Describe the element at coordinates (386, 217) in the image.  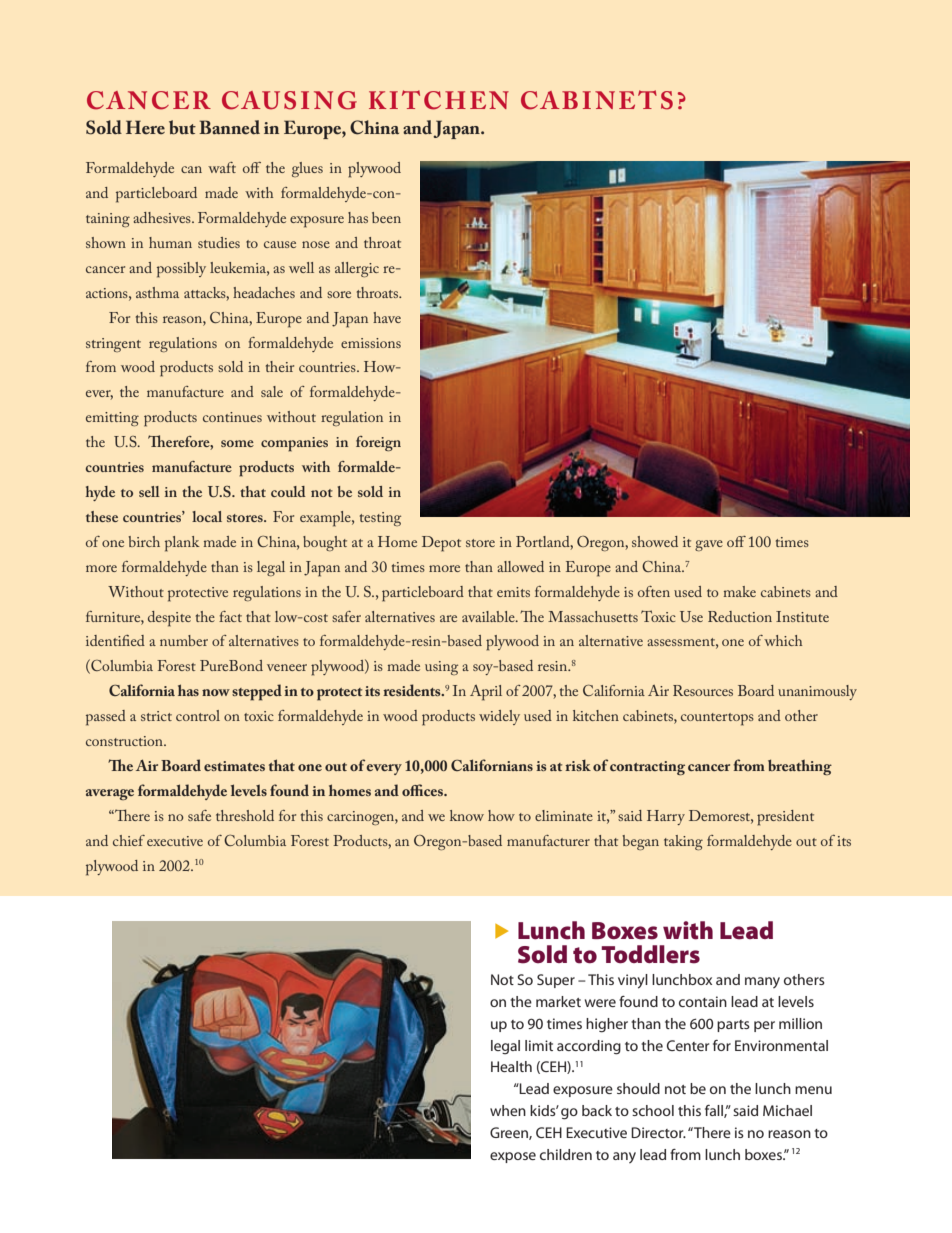
I see `been` at that location.
